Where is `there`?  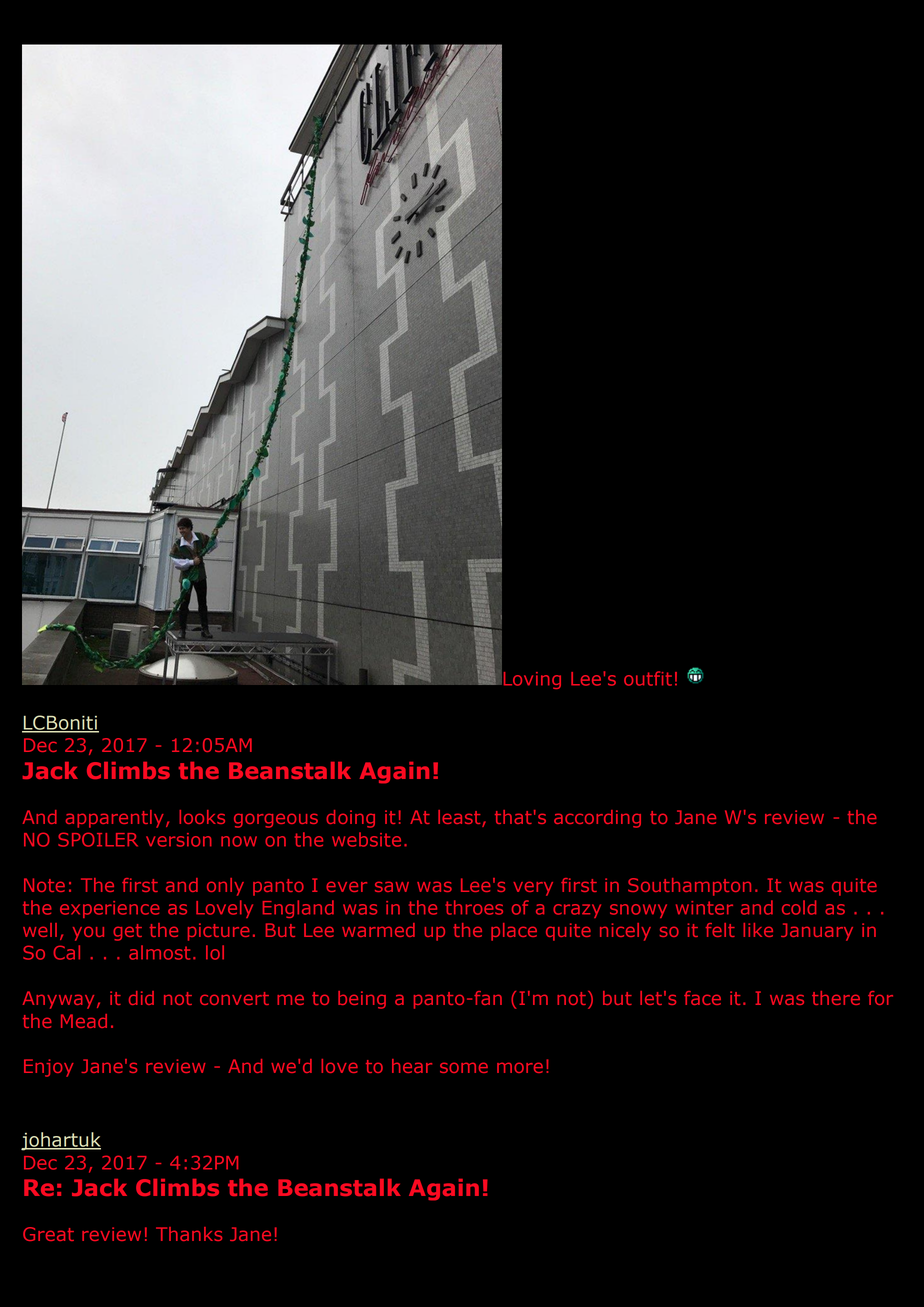
there is located at coordinates (836, 998).
